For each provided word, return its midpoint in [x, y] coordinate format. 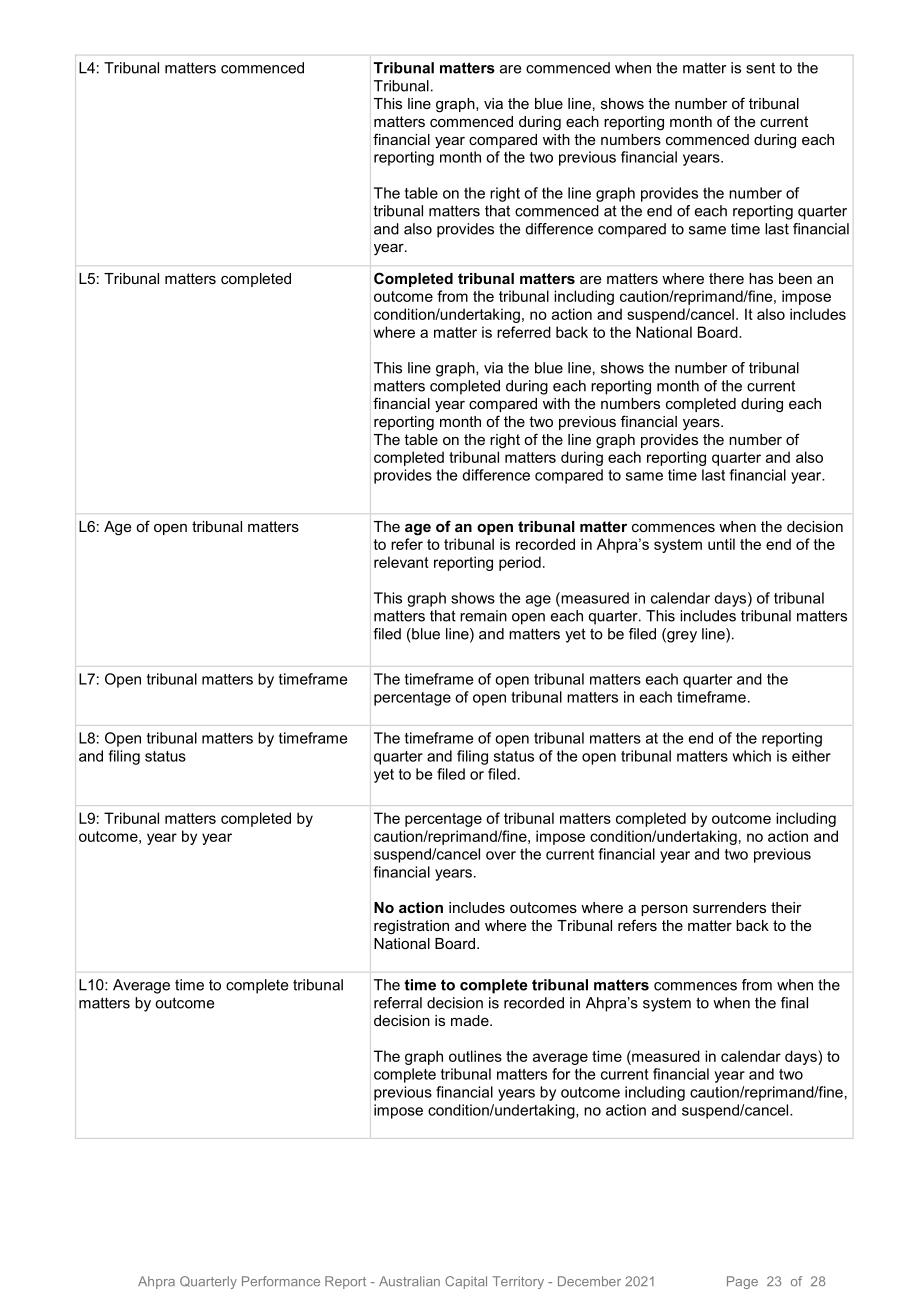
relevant [401, 562]
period [520, 563]
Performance [281, 1281]
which [751, 756]
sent [760, 68]
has [761, 278]
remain [483, 616]
